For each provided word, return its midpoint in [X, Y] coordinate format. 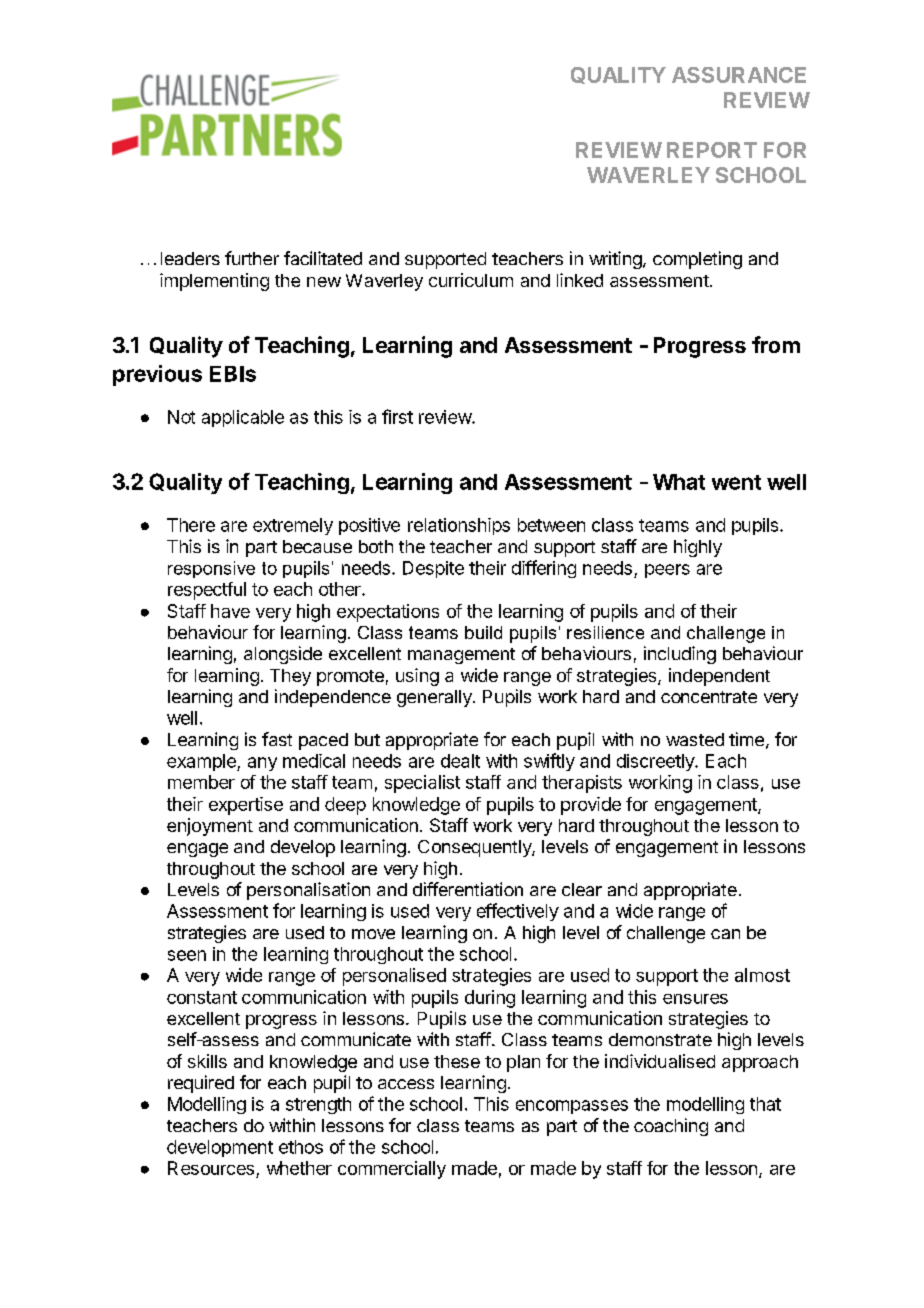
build [483, 632]
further [252, 258]
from [776, 344]
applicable [243, 418]
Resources [211, 1168]
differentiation [468, 889]
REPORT [712, 150]
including [680, 655]
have [230, 611]
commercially [392, 1170]
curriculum [471, 280]
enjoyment [210, 827]
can [725, 934]
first [397, 416]
